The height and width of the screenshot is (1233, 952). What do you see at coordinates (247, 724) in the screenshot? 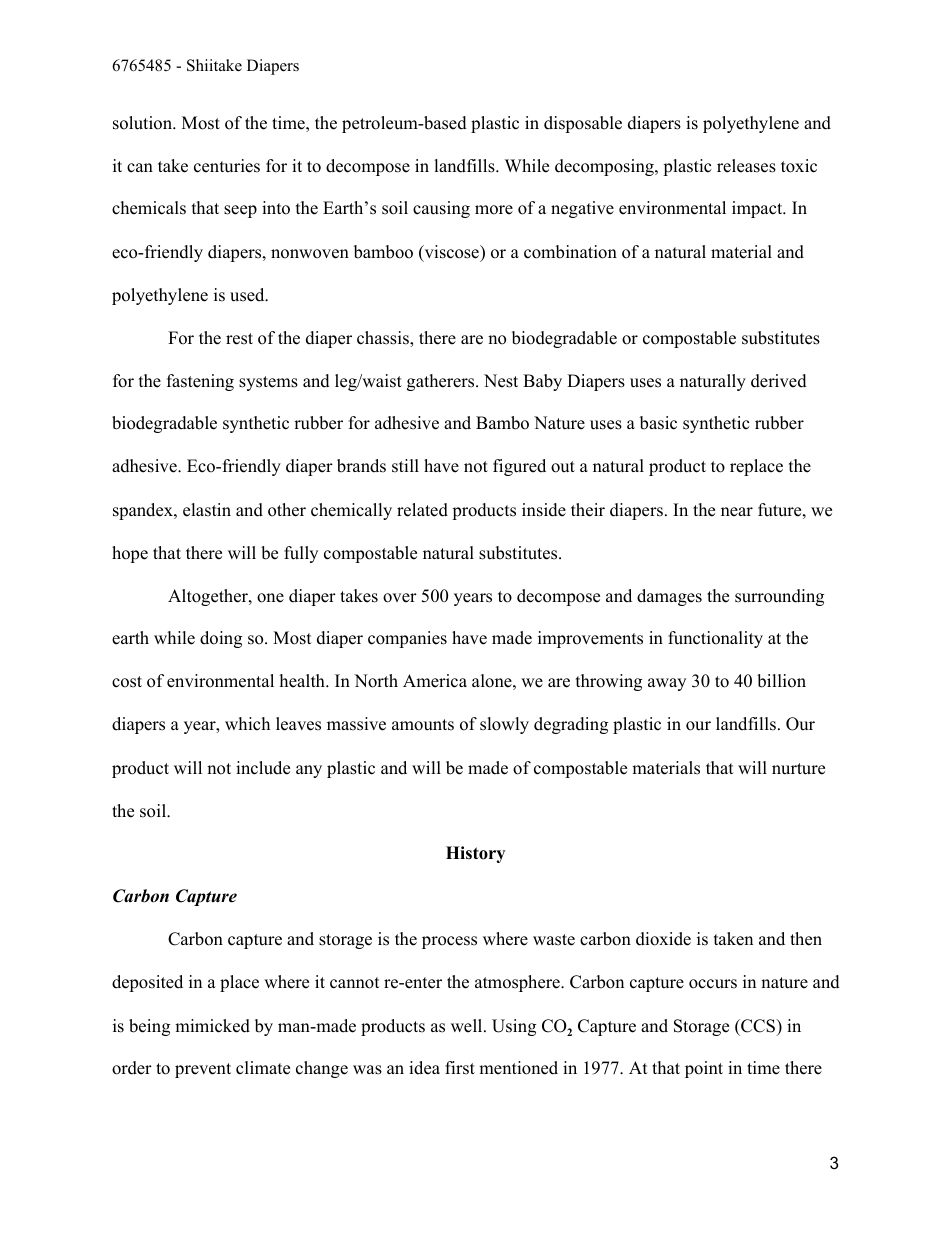
I see `which` at bounding box center [247, 724].
